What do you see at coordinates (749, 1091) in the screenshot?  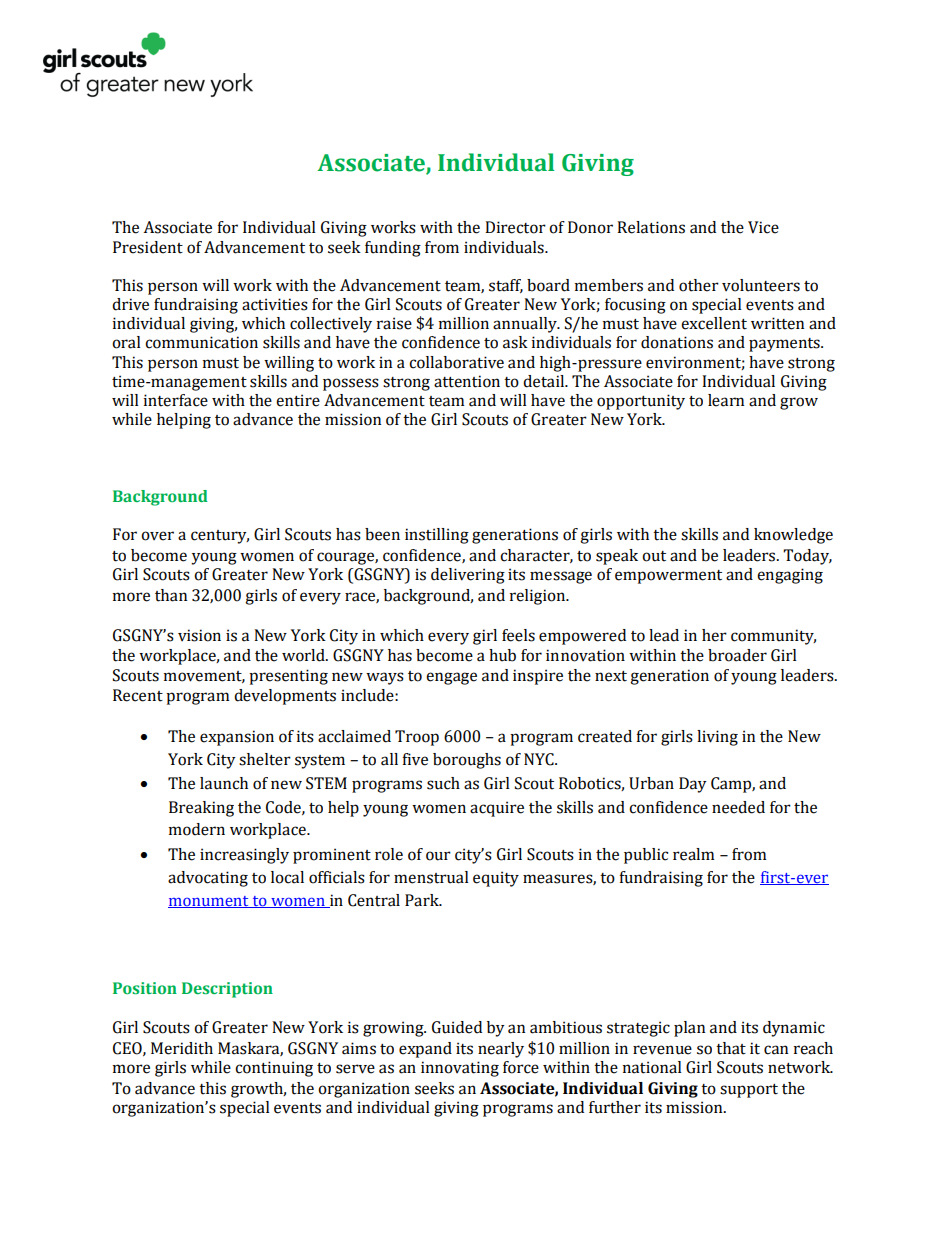 I see `support` at bounding box center [749, 1091].
